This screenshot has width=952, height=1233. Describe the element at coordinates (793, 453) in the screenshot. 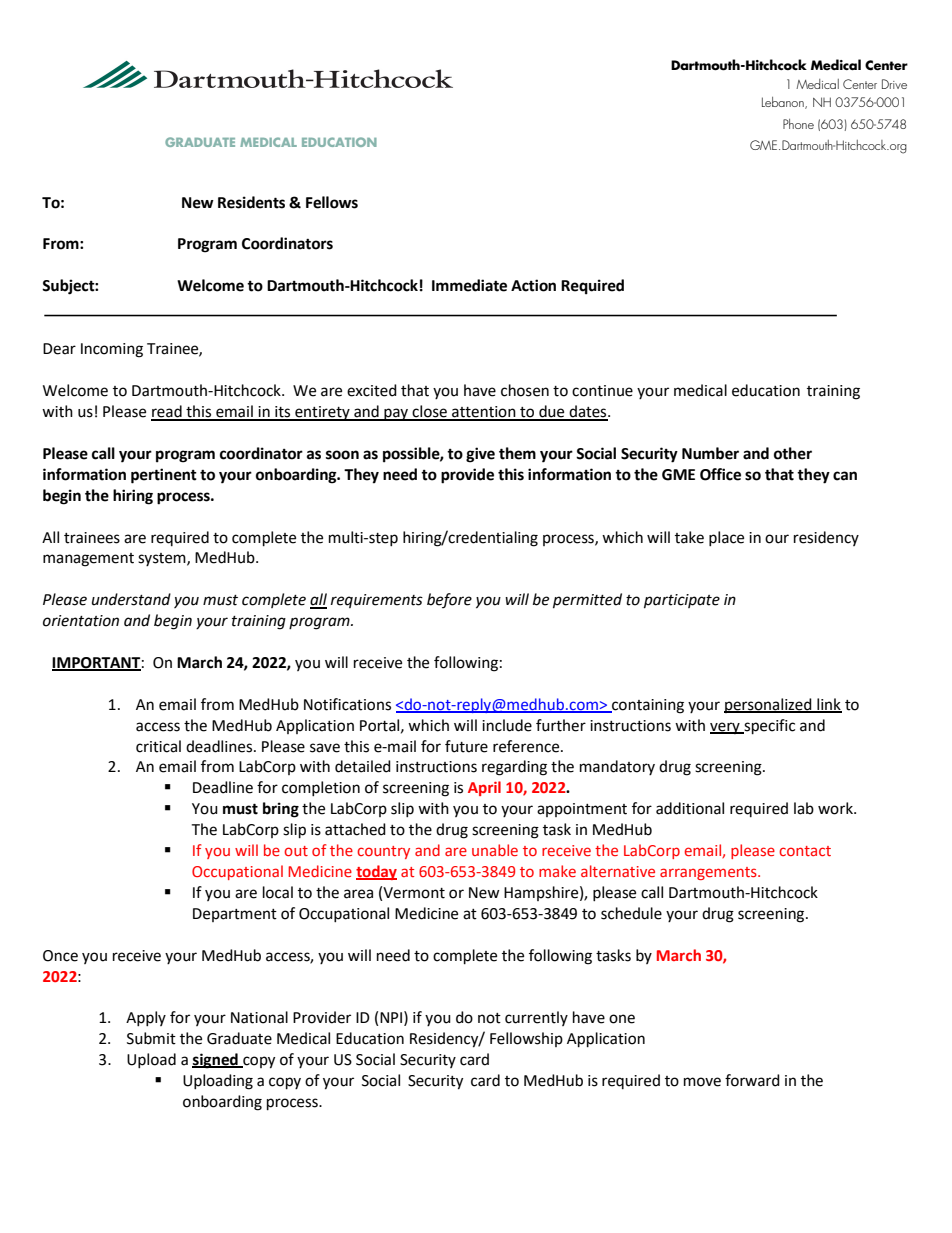

I see `other` at that location.
